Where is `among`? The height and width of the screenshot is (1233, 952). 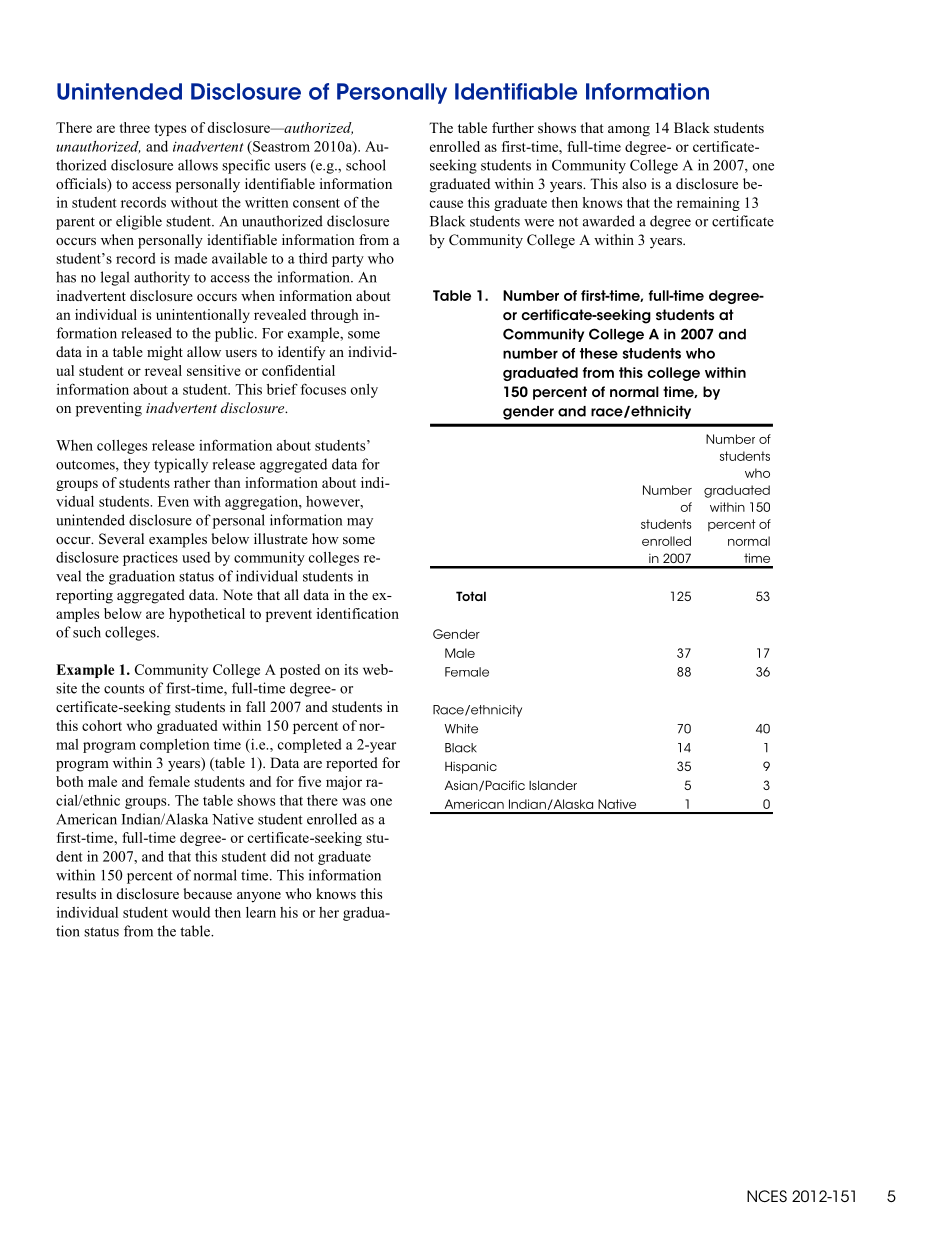 among is located at coordinates (629, 131).
